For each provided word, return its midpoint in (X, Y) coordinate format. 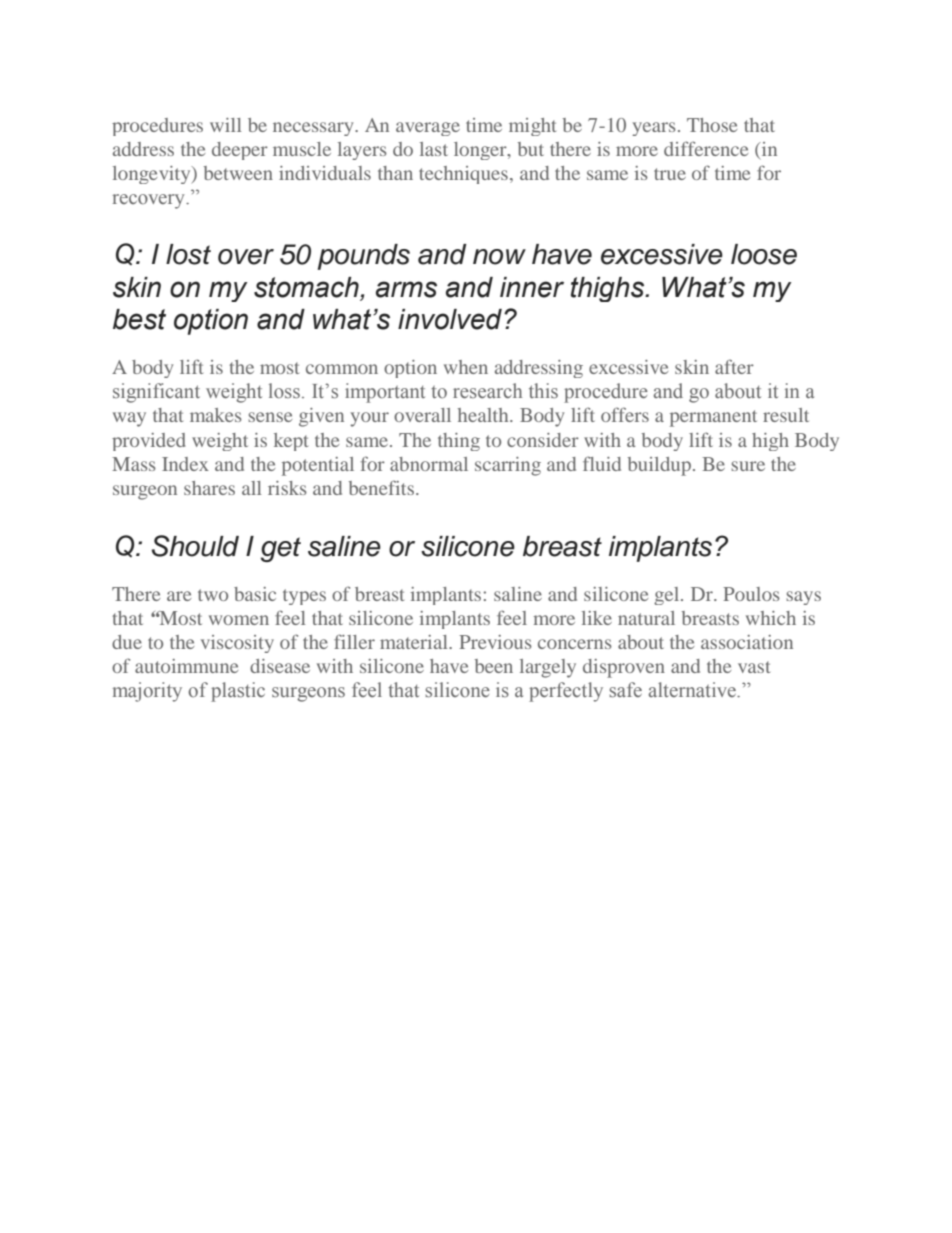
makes (216, 415)
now (499, 257)
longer (481, 151)
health (484, 415)
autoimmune (186, 666)
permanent (713, 418)
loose (764, 254)
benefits (381, 487)
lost (188, 254)
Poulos (751, 594)
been (494, 666)
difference (706, 148)
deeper (240, 151)
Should (195, 546)
